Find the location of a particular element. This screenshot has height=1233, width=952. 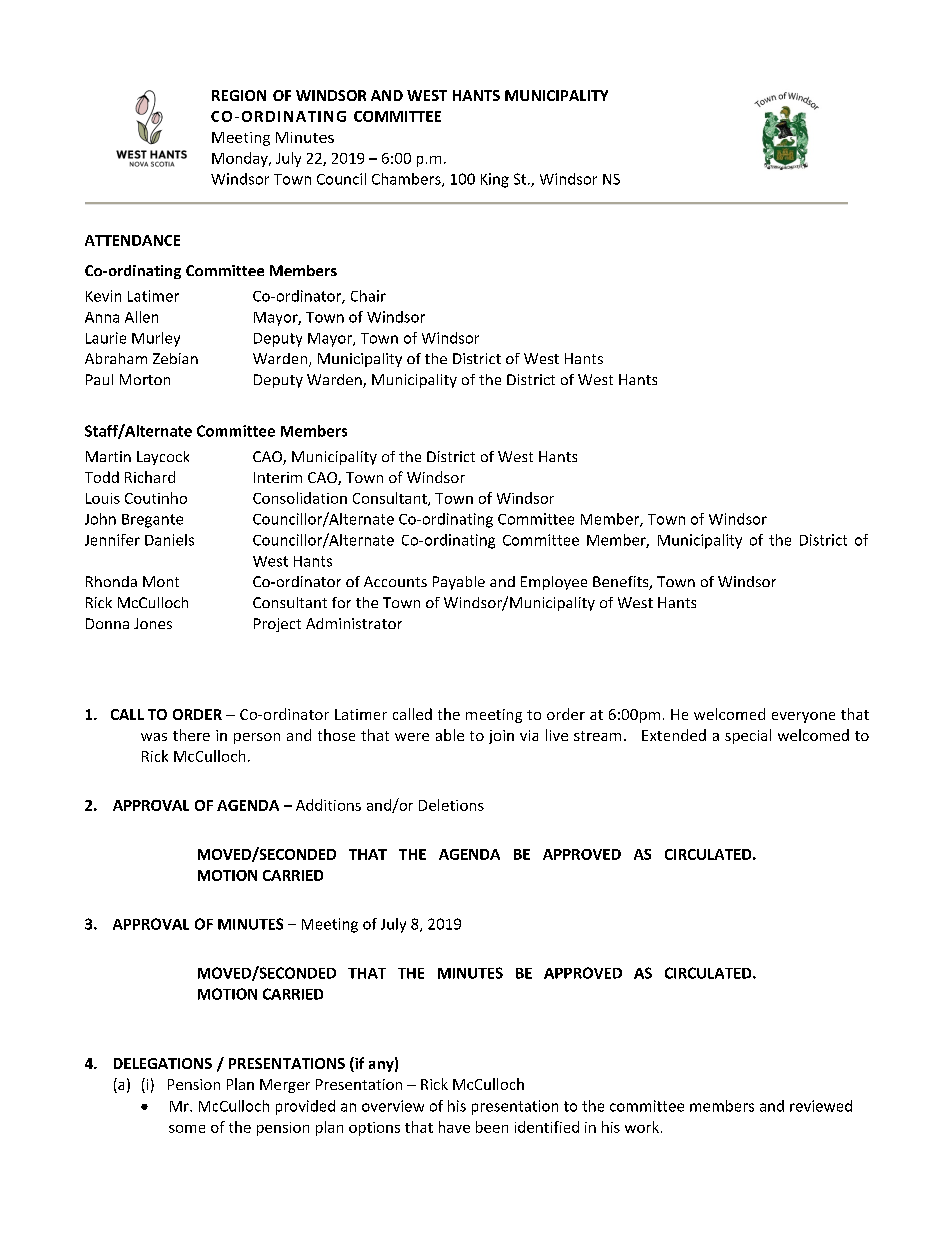

reviewed is located at coordinates (821, 1106).
